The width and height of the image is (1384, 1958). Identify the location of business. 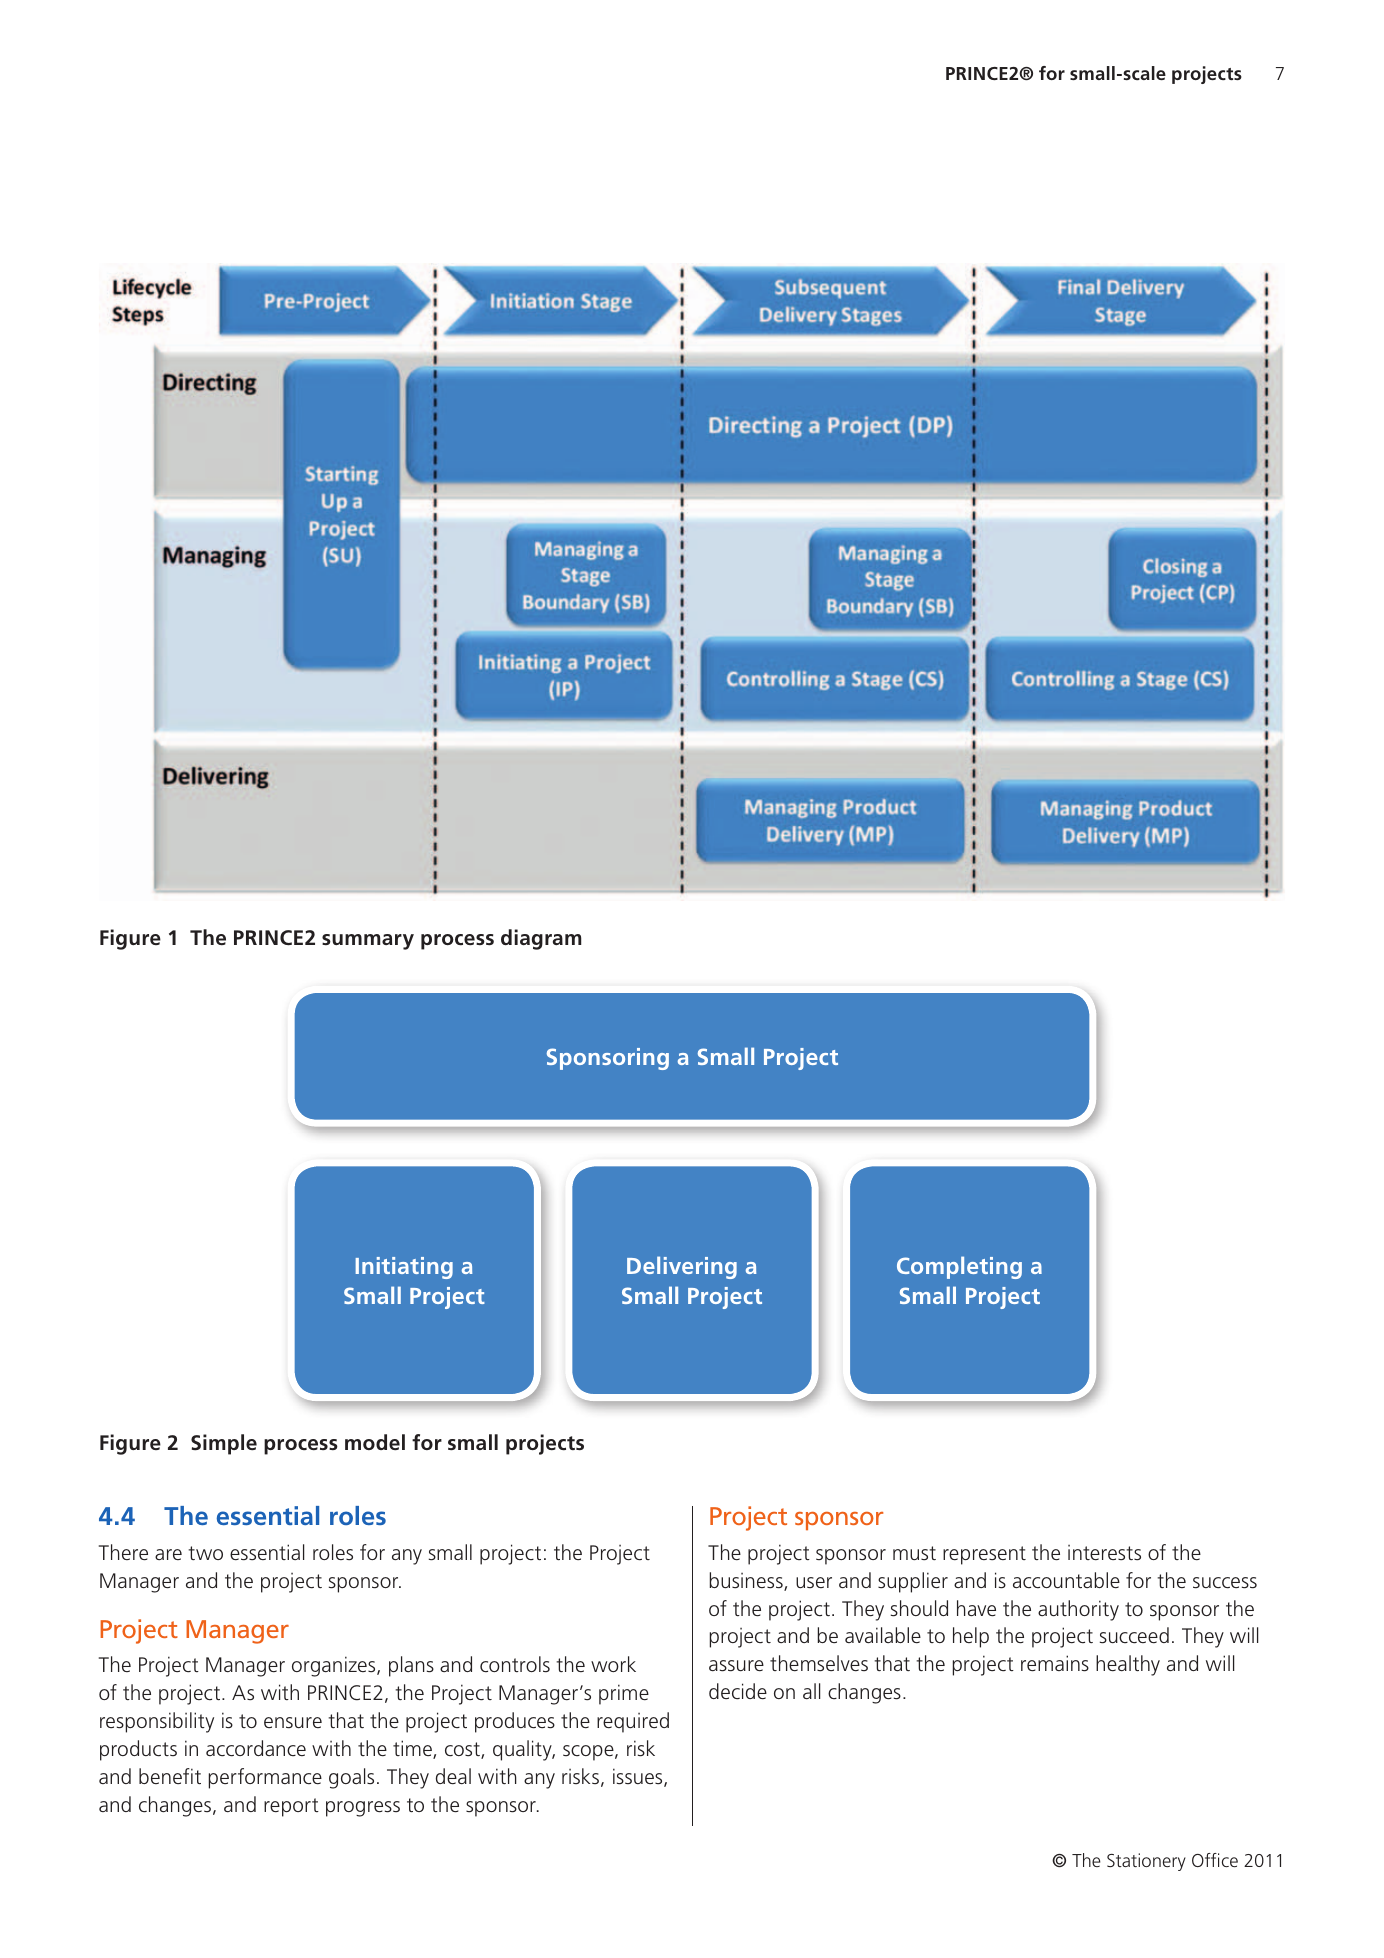
(747, 1581).
